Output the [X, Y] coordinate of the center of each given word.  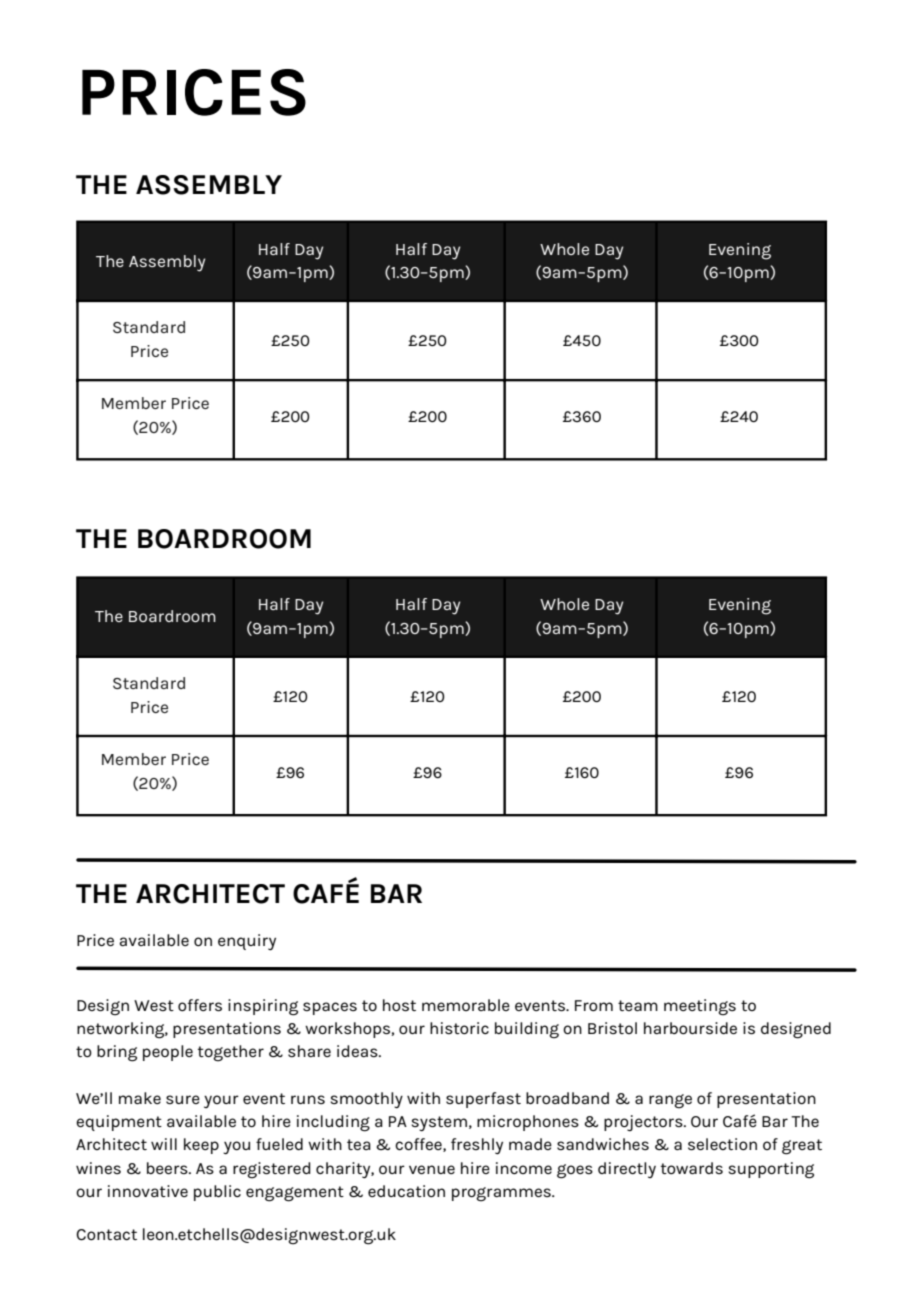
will [164, 1144]
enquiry [247, 942]
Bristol [612, 1028]
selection [722, 1144]
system [439, 1123]
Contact [106, 1234]
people [168, 1053]
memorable [466, 1005]
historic [459, 1028]
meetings [700, 1007]
